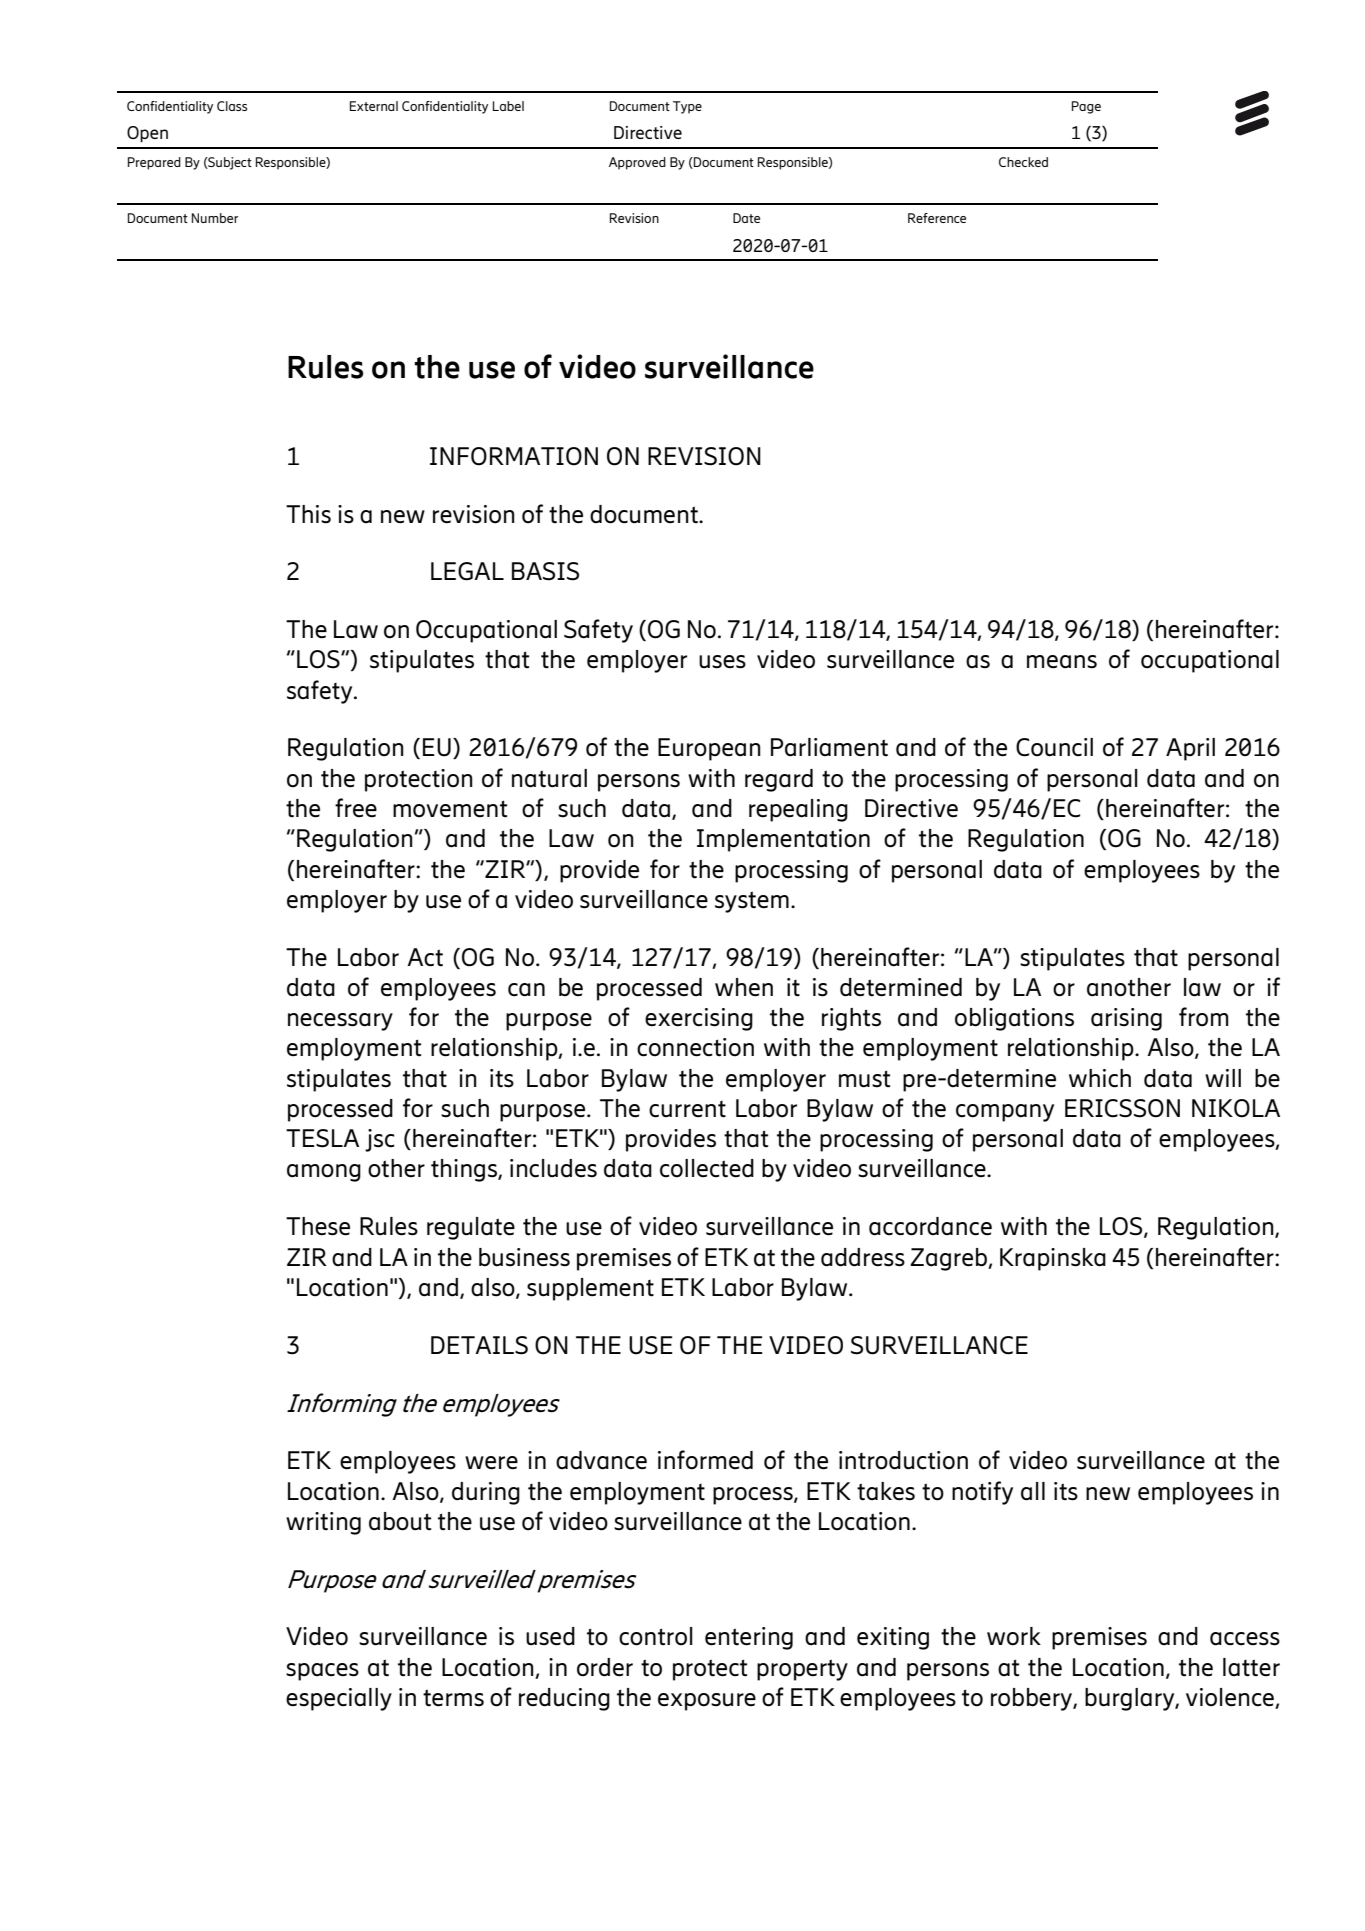  Describe the element at coordinates (656, 1636) in the document. I see `control` at that location.
